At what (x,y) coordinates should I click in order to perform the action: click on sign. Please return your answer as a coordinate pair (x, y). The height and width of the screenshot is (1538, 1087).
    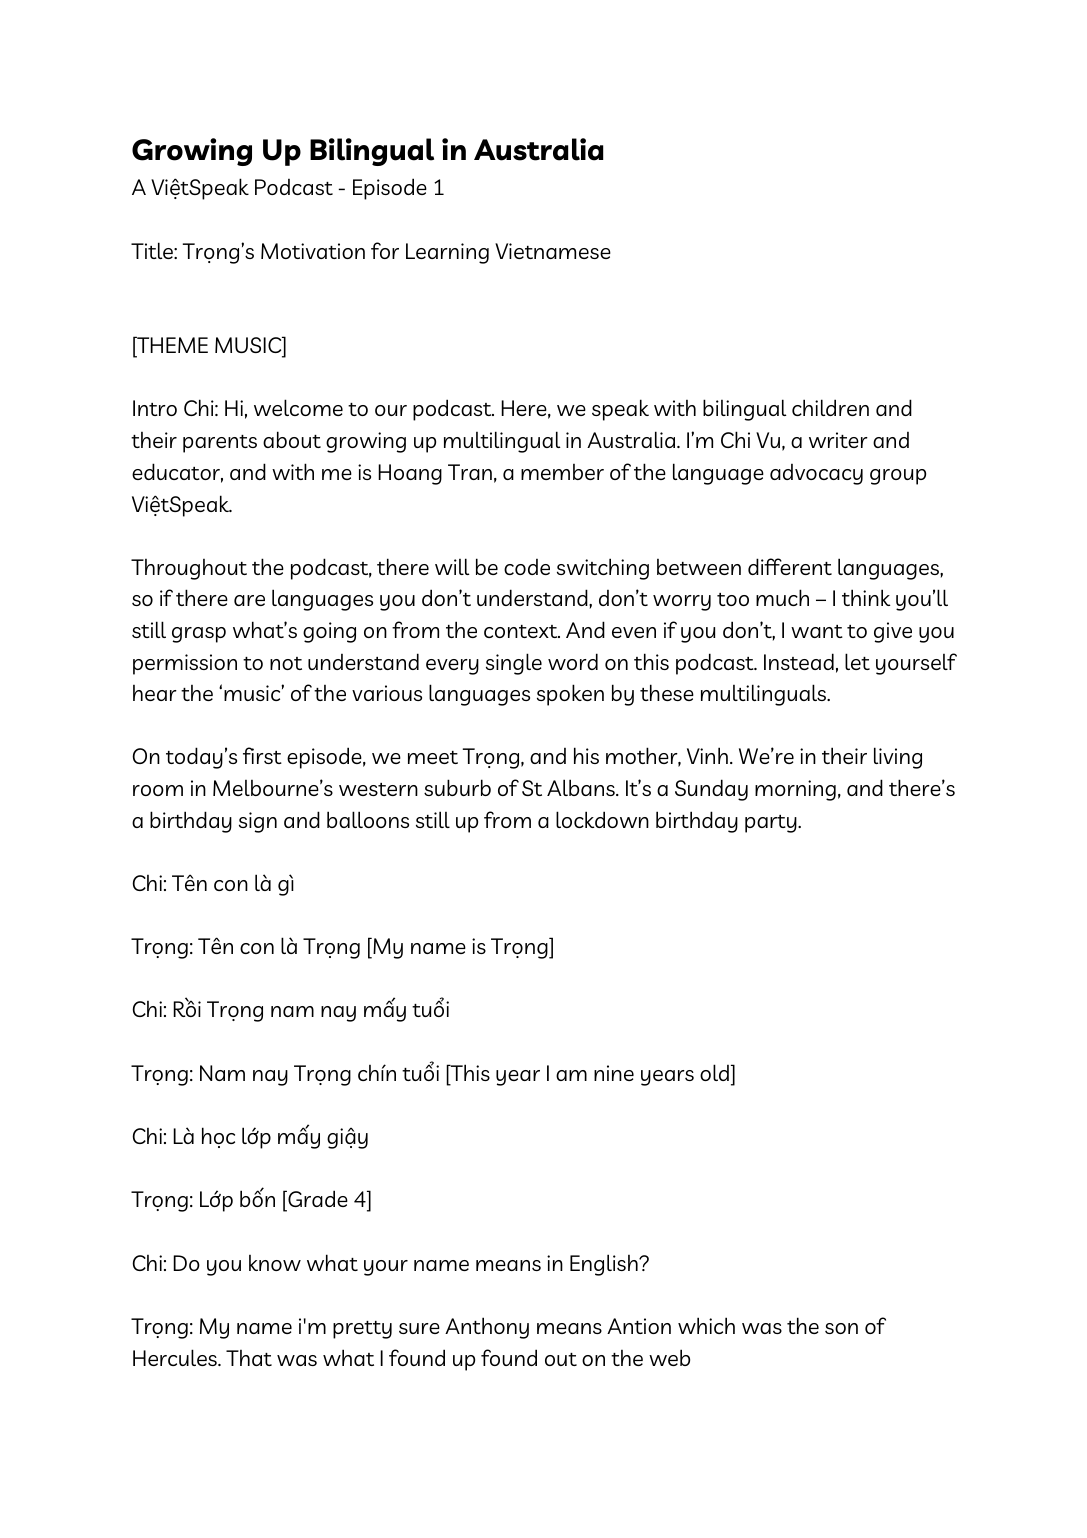
    Looking at the image, I should click on (258, 822).
